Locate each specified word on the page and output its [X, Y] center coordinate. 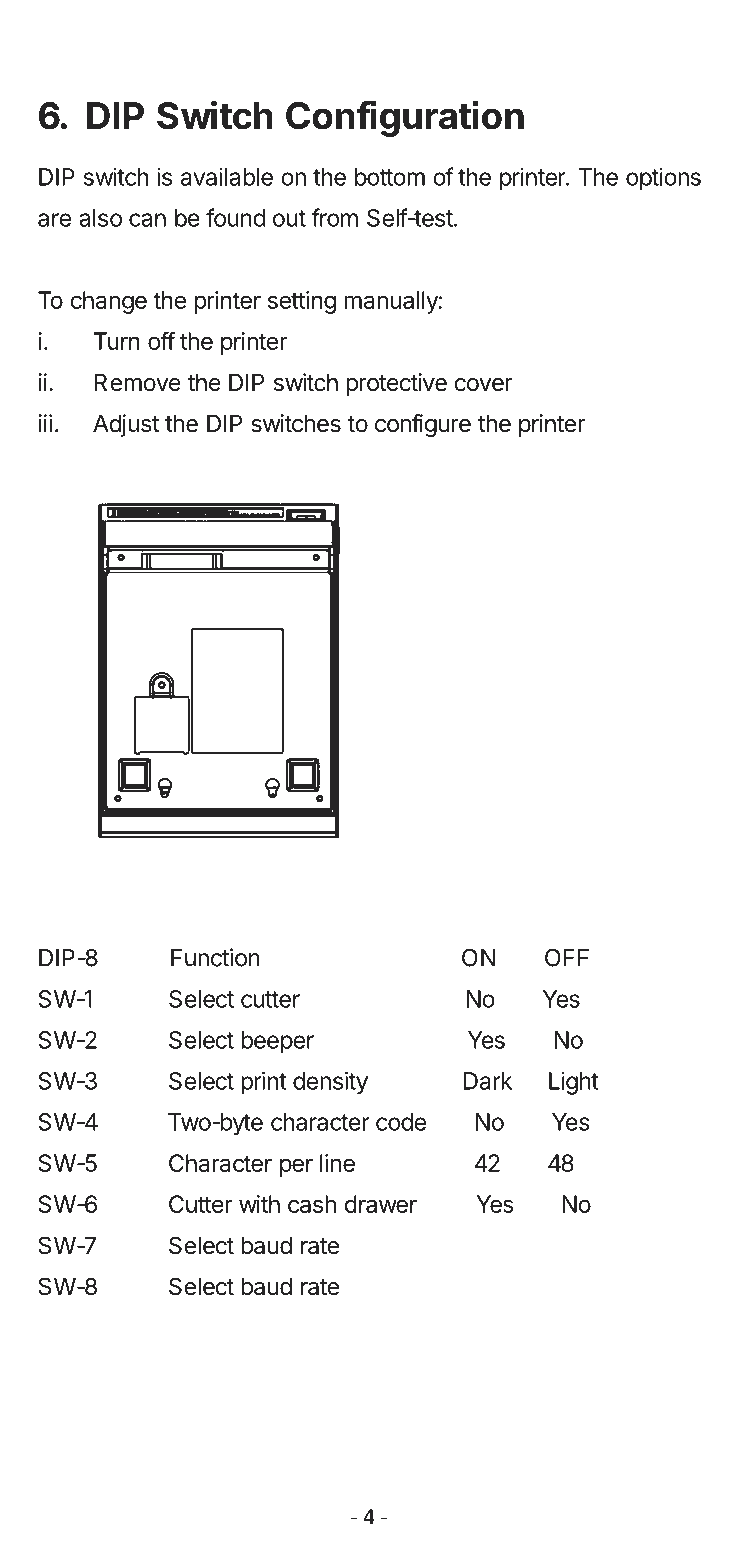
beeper [277, 1042]
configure [423, 425]
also [100, 218]
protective [396, 384]
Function [215, 957]
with [259, 1204]
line [337, 1163]
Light [574, 1083]
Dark [488, 1081]
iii [45, 423]
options [663, 179]
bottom [390, 177]
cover [483, 385]
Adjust [126, 425]
